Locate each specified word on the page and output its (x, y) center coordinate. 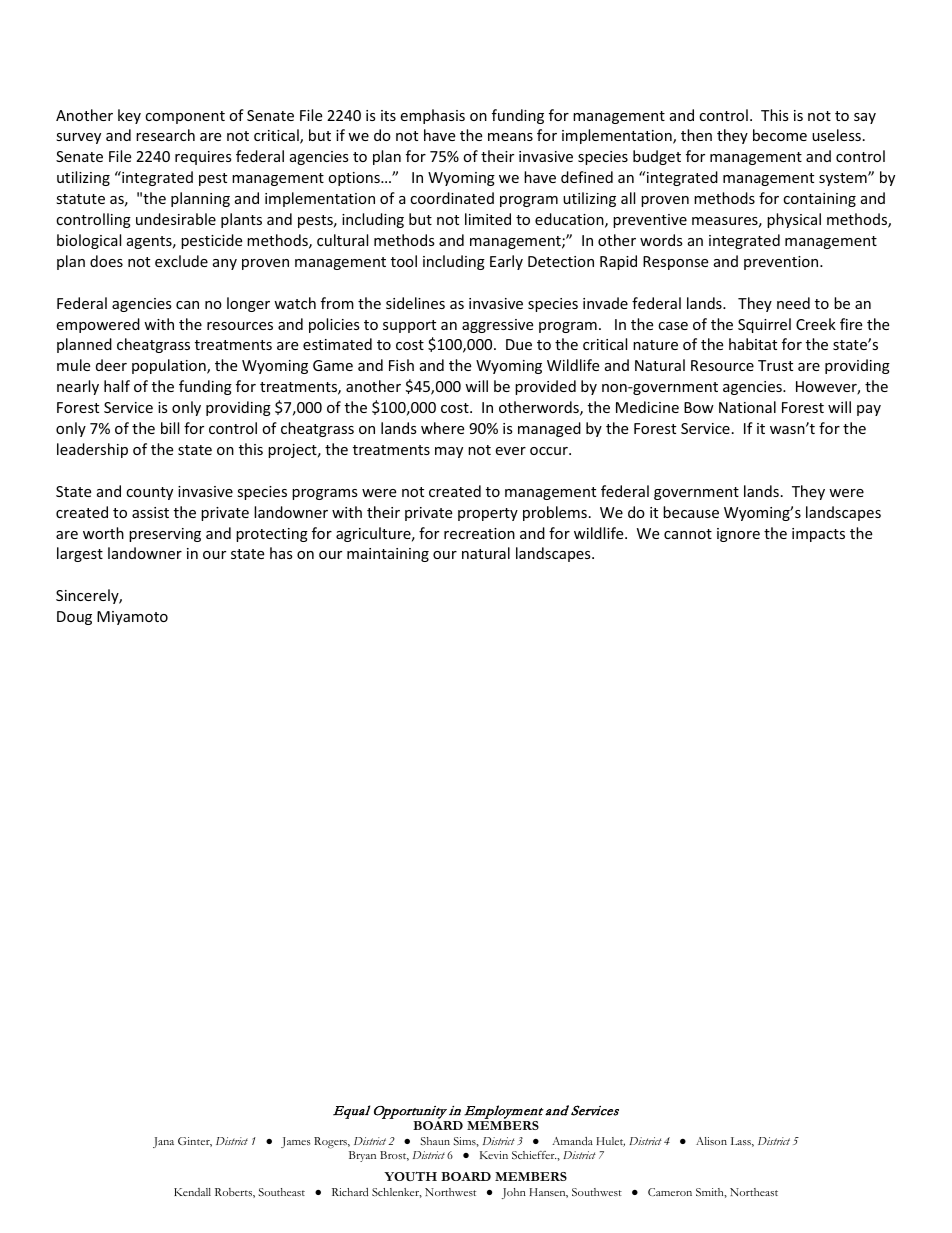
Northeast (754, 1192)
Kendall (192, 1192)
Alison (711, 1141)
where (442, 428)
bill (170, 428)
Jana (163, 1142)
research (165, 135)
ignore (738, 535)
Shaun (435, 1141)
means (510, 137)
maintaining (388, 555)
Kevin (494, 1155)
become (780, 135)
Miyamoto (132, 618)
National (747, 407)
